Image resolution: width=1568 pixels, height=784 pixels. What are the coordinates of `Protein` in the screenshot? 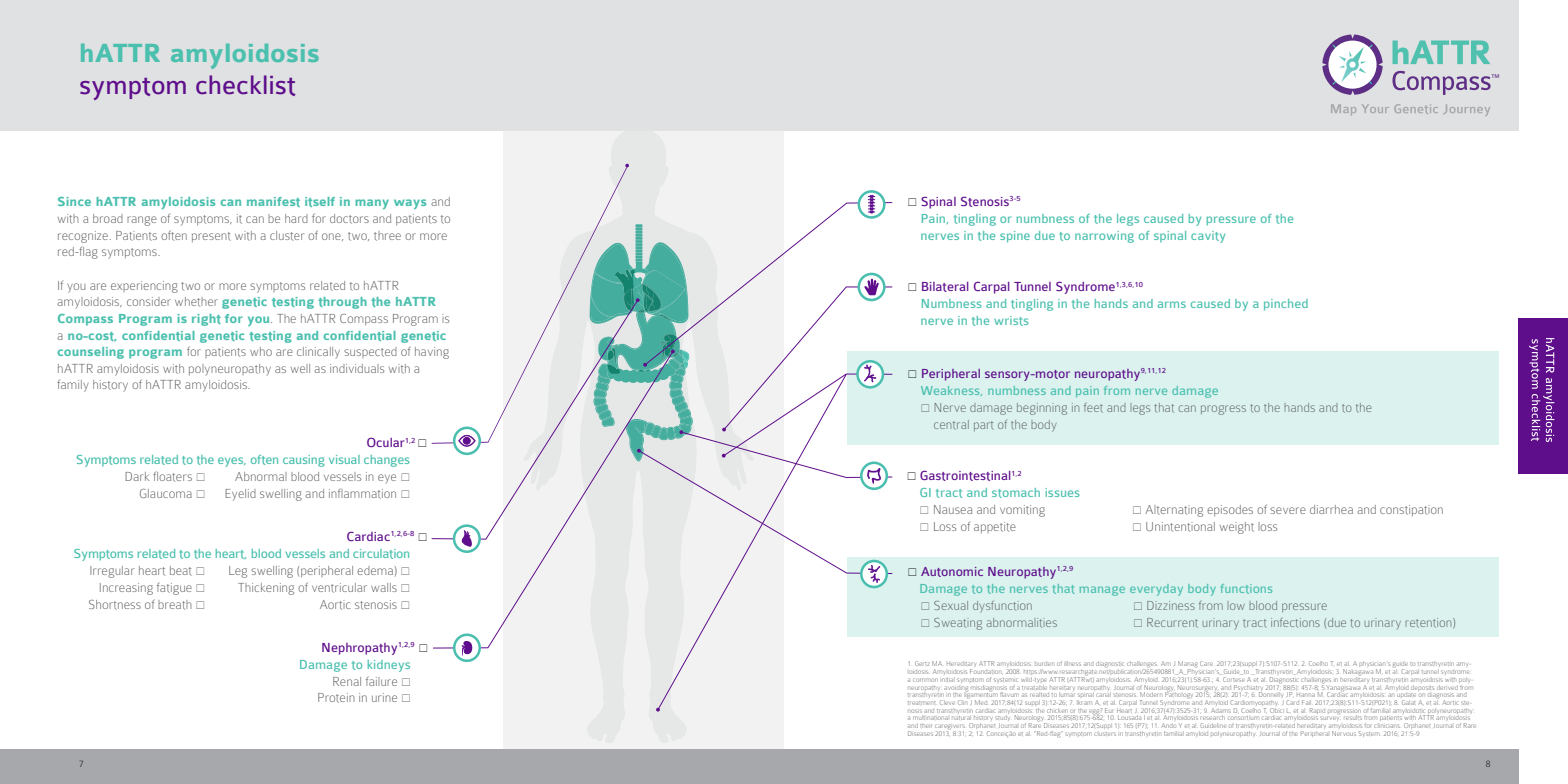 It's located at (336, 698).
